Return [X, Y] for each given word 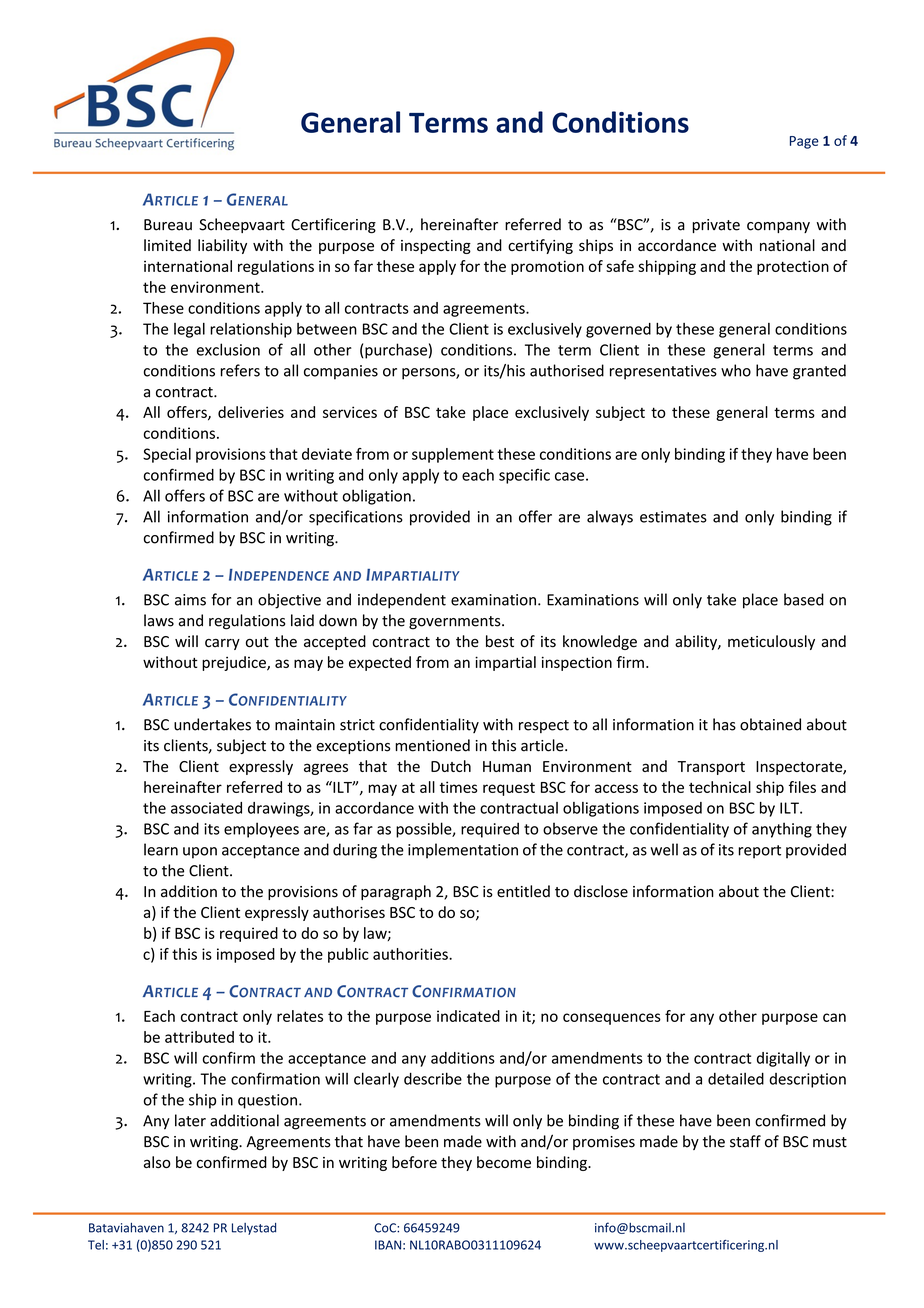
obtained [770, 724]
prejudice [235, 663]
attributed [199, 1037]
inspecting [436, 247]
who [736, 370]
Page [804, 142]
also [157, 1162]
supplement [453, 455]
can [834, 1017]
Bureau [168, 225]
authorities [411, 954]
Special [167, 455]
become [504, 1162]
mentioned [432, 745]
